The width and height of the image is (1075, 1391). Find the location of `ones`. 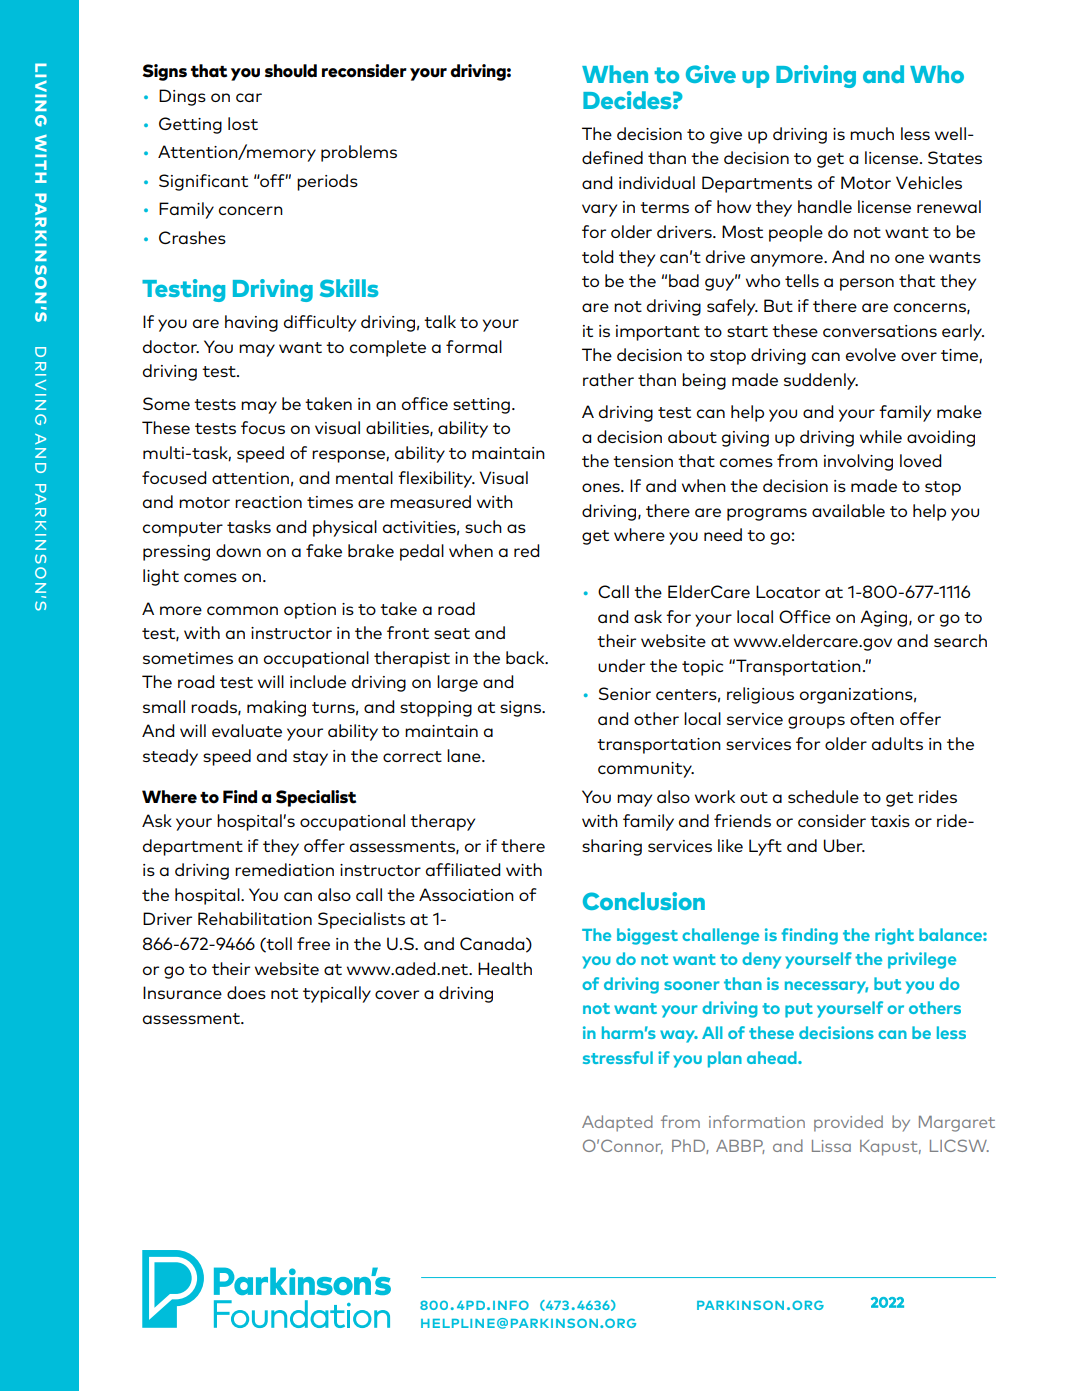

ones is located at coordinates (602, 487).
